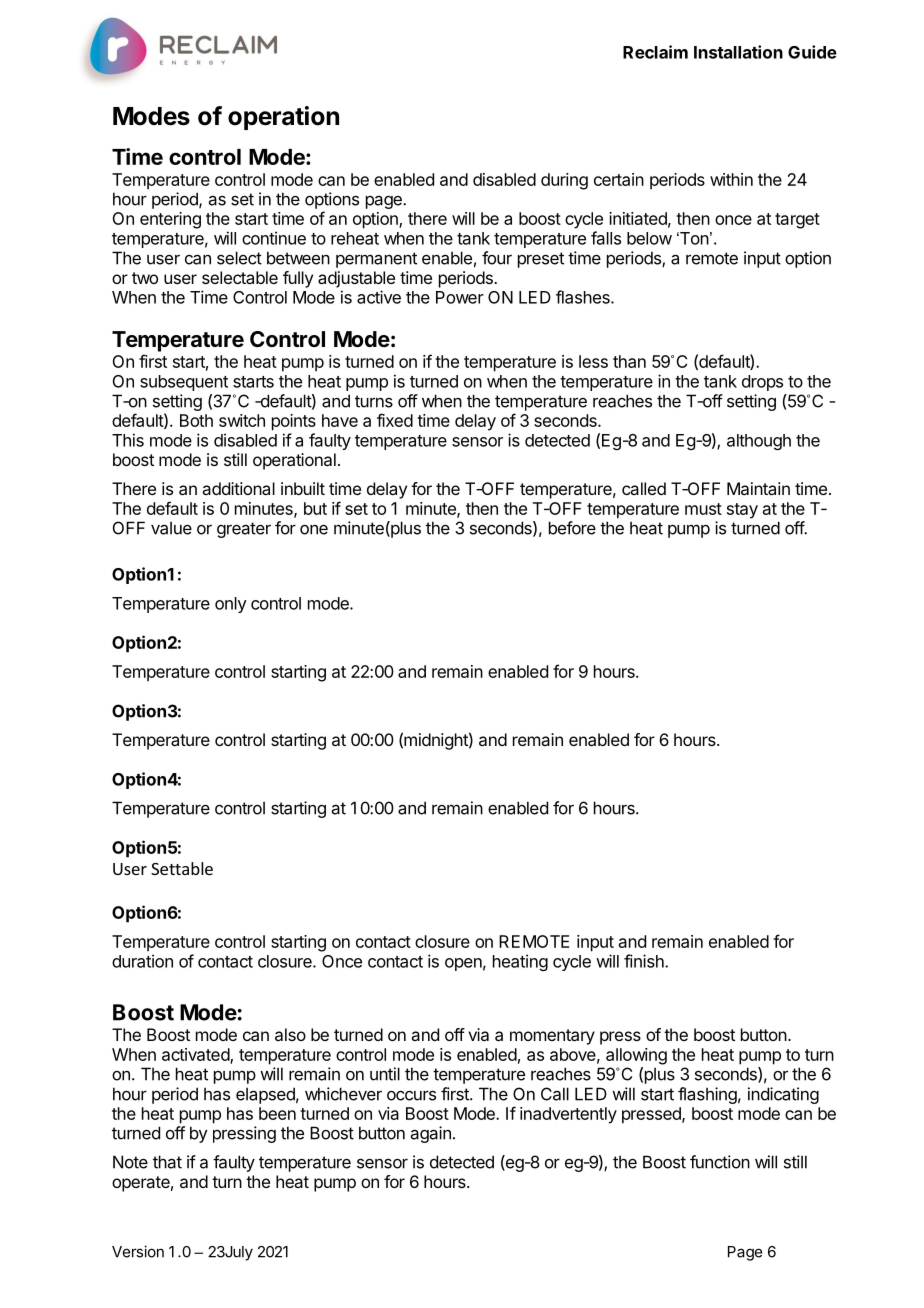 Image resolution: width=924 pixels, height=1308 pixels. What do you see at coordinates (738, 52) in the document?
I see `Installation` at bounding box center [738, 52].
